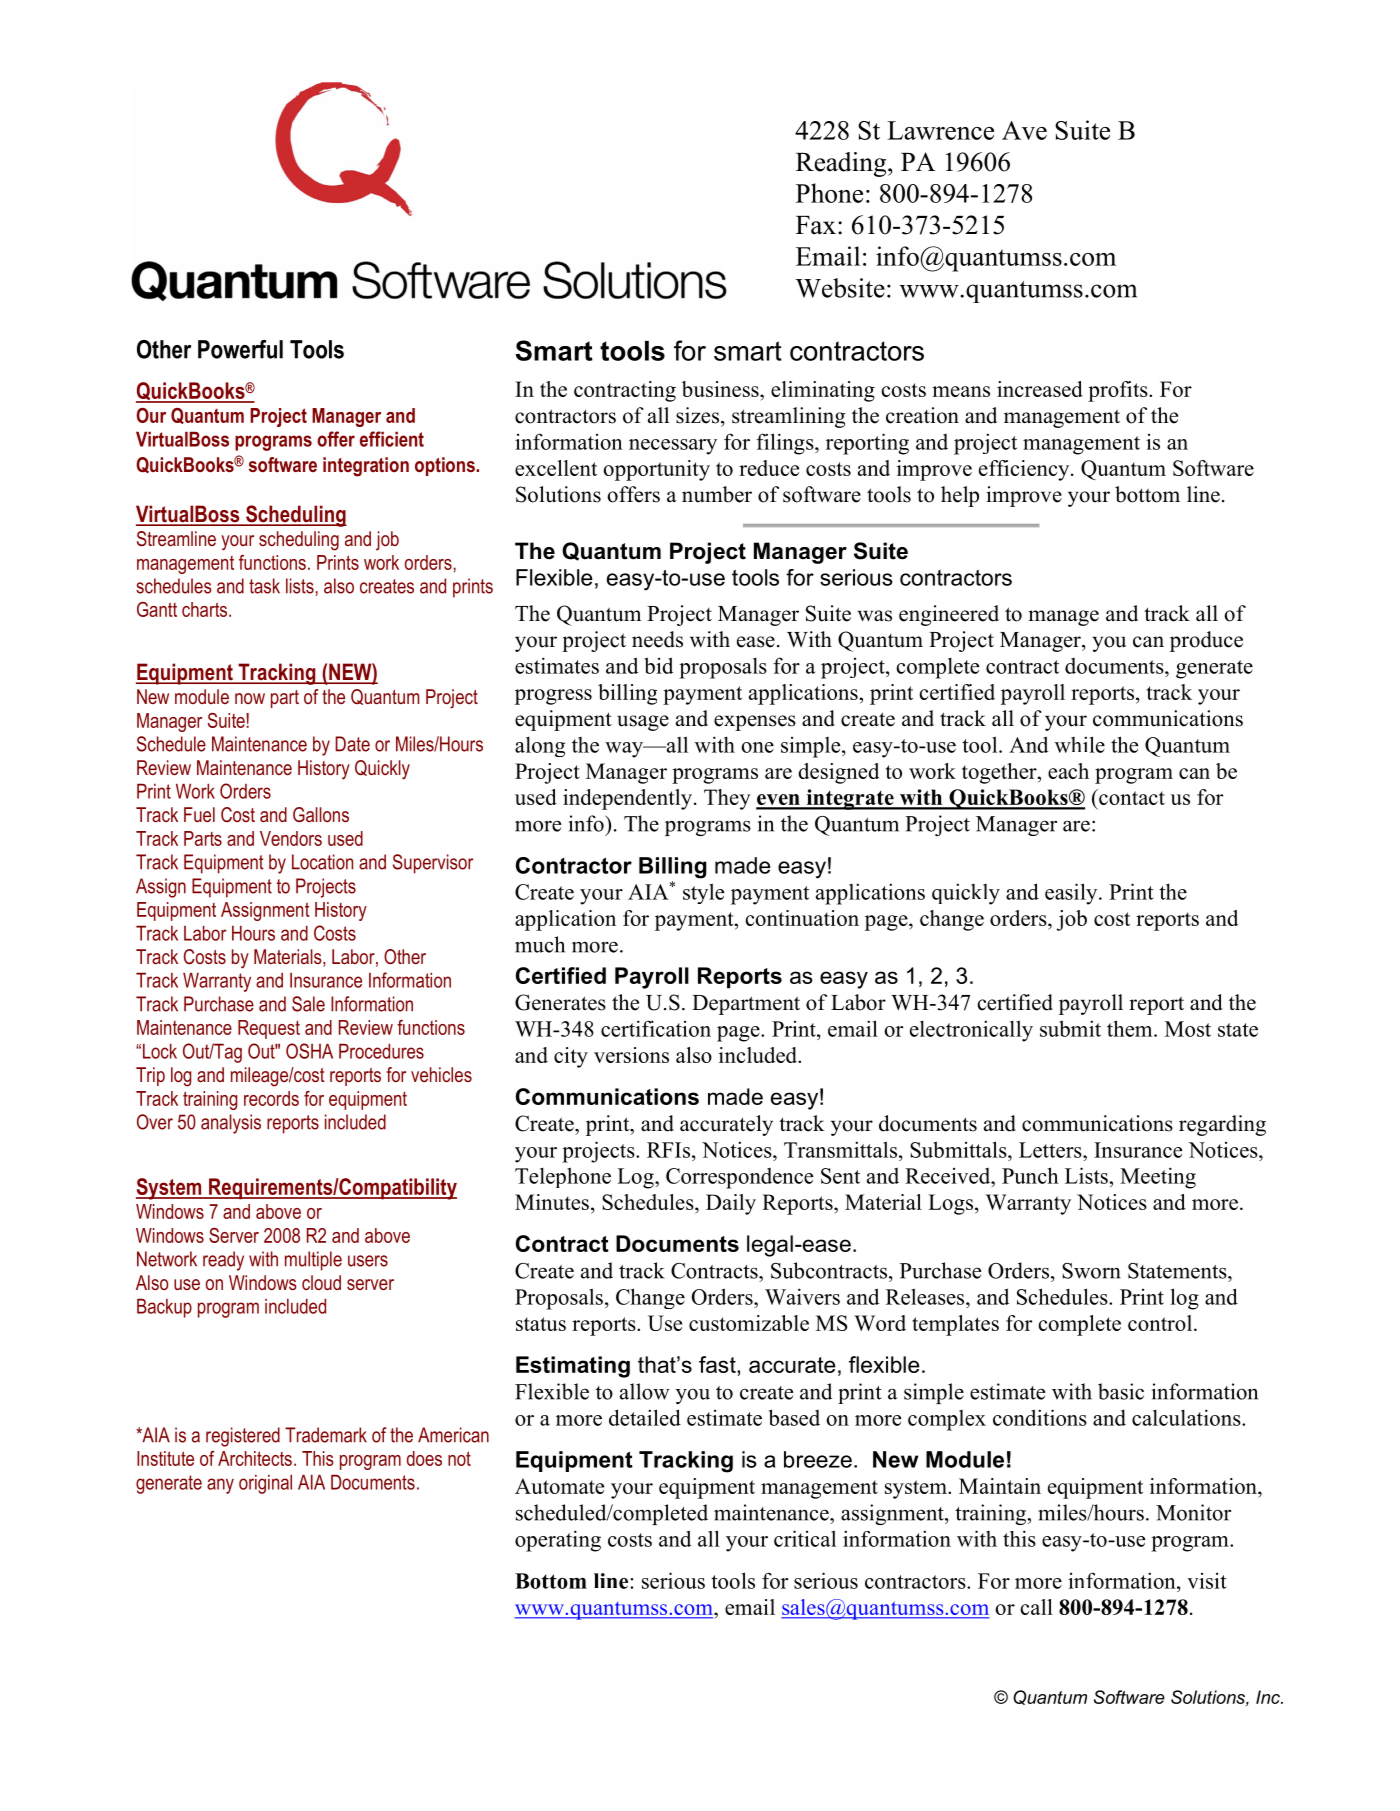 This screenshot has height=1811, width=1400. What do you see at coordinates (631, 1055) in the screenshot?
I see `versions` at bounding box center [631, 1055].
